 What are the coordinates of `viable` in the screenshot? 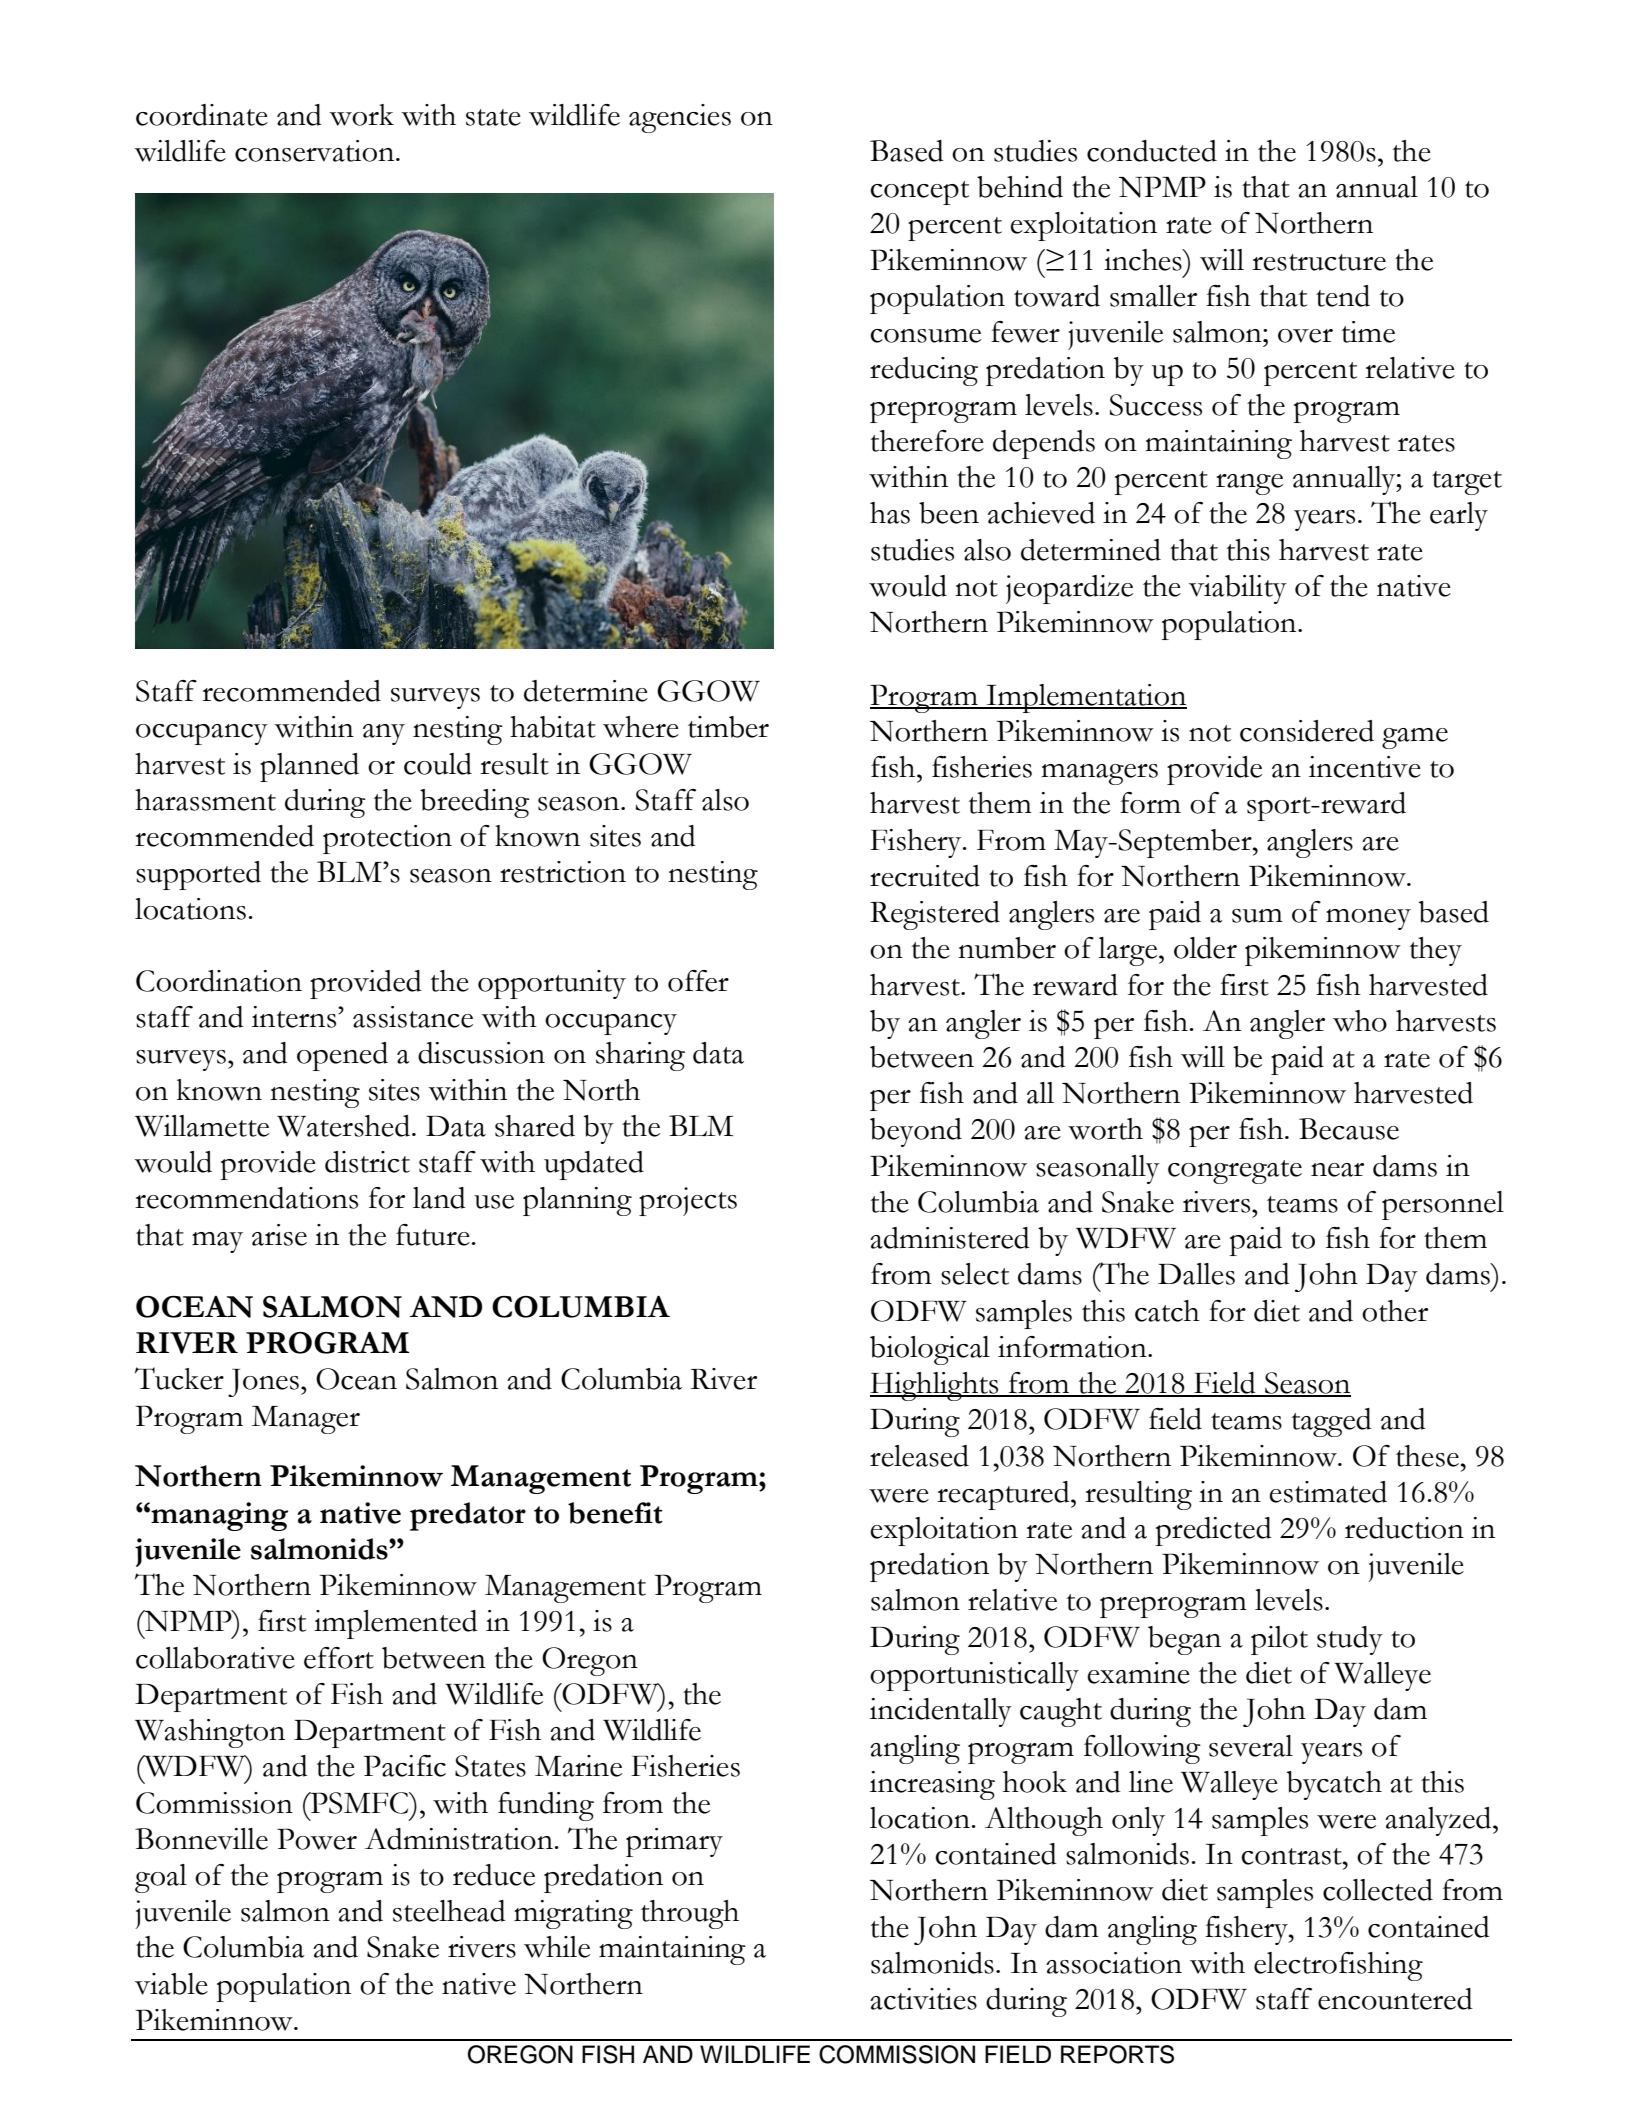 It's located at (171, 1984).
